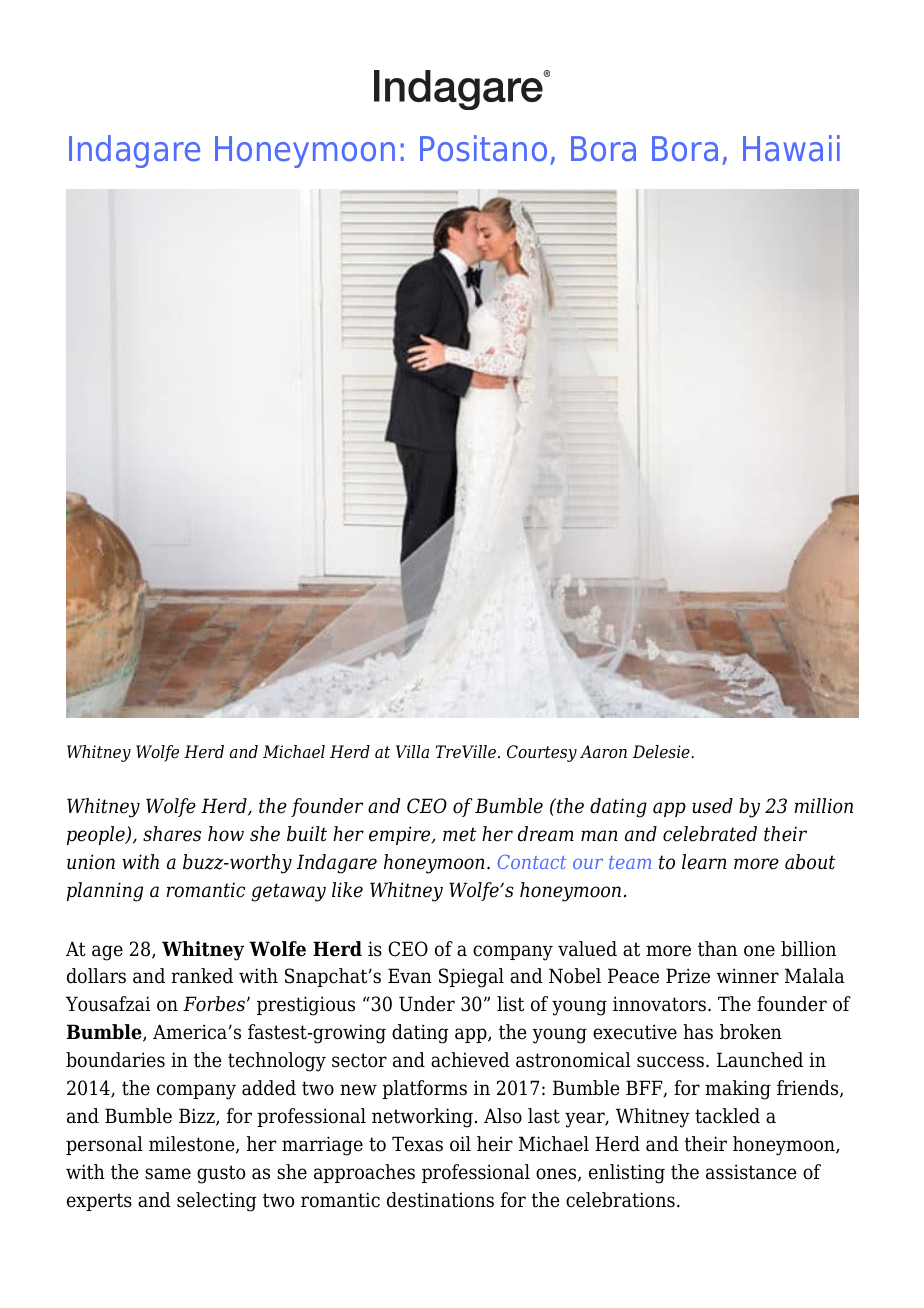 The image size is (924, 1308). Describe the element at coordinates (791, 148) in the page. I see `Hawaii` at that location.
